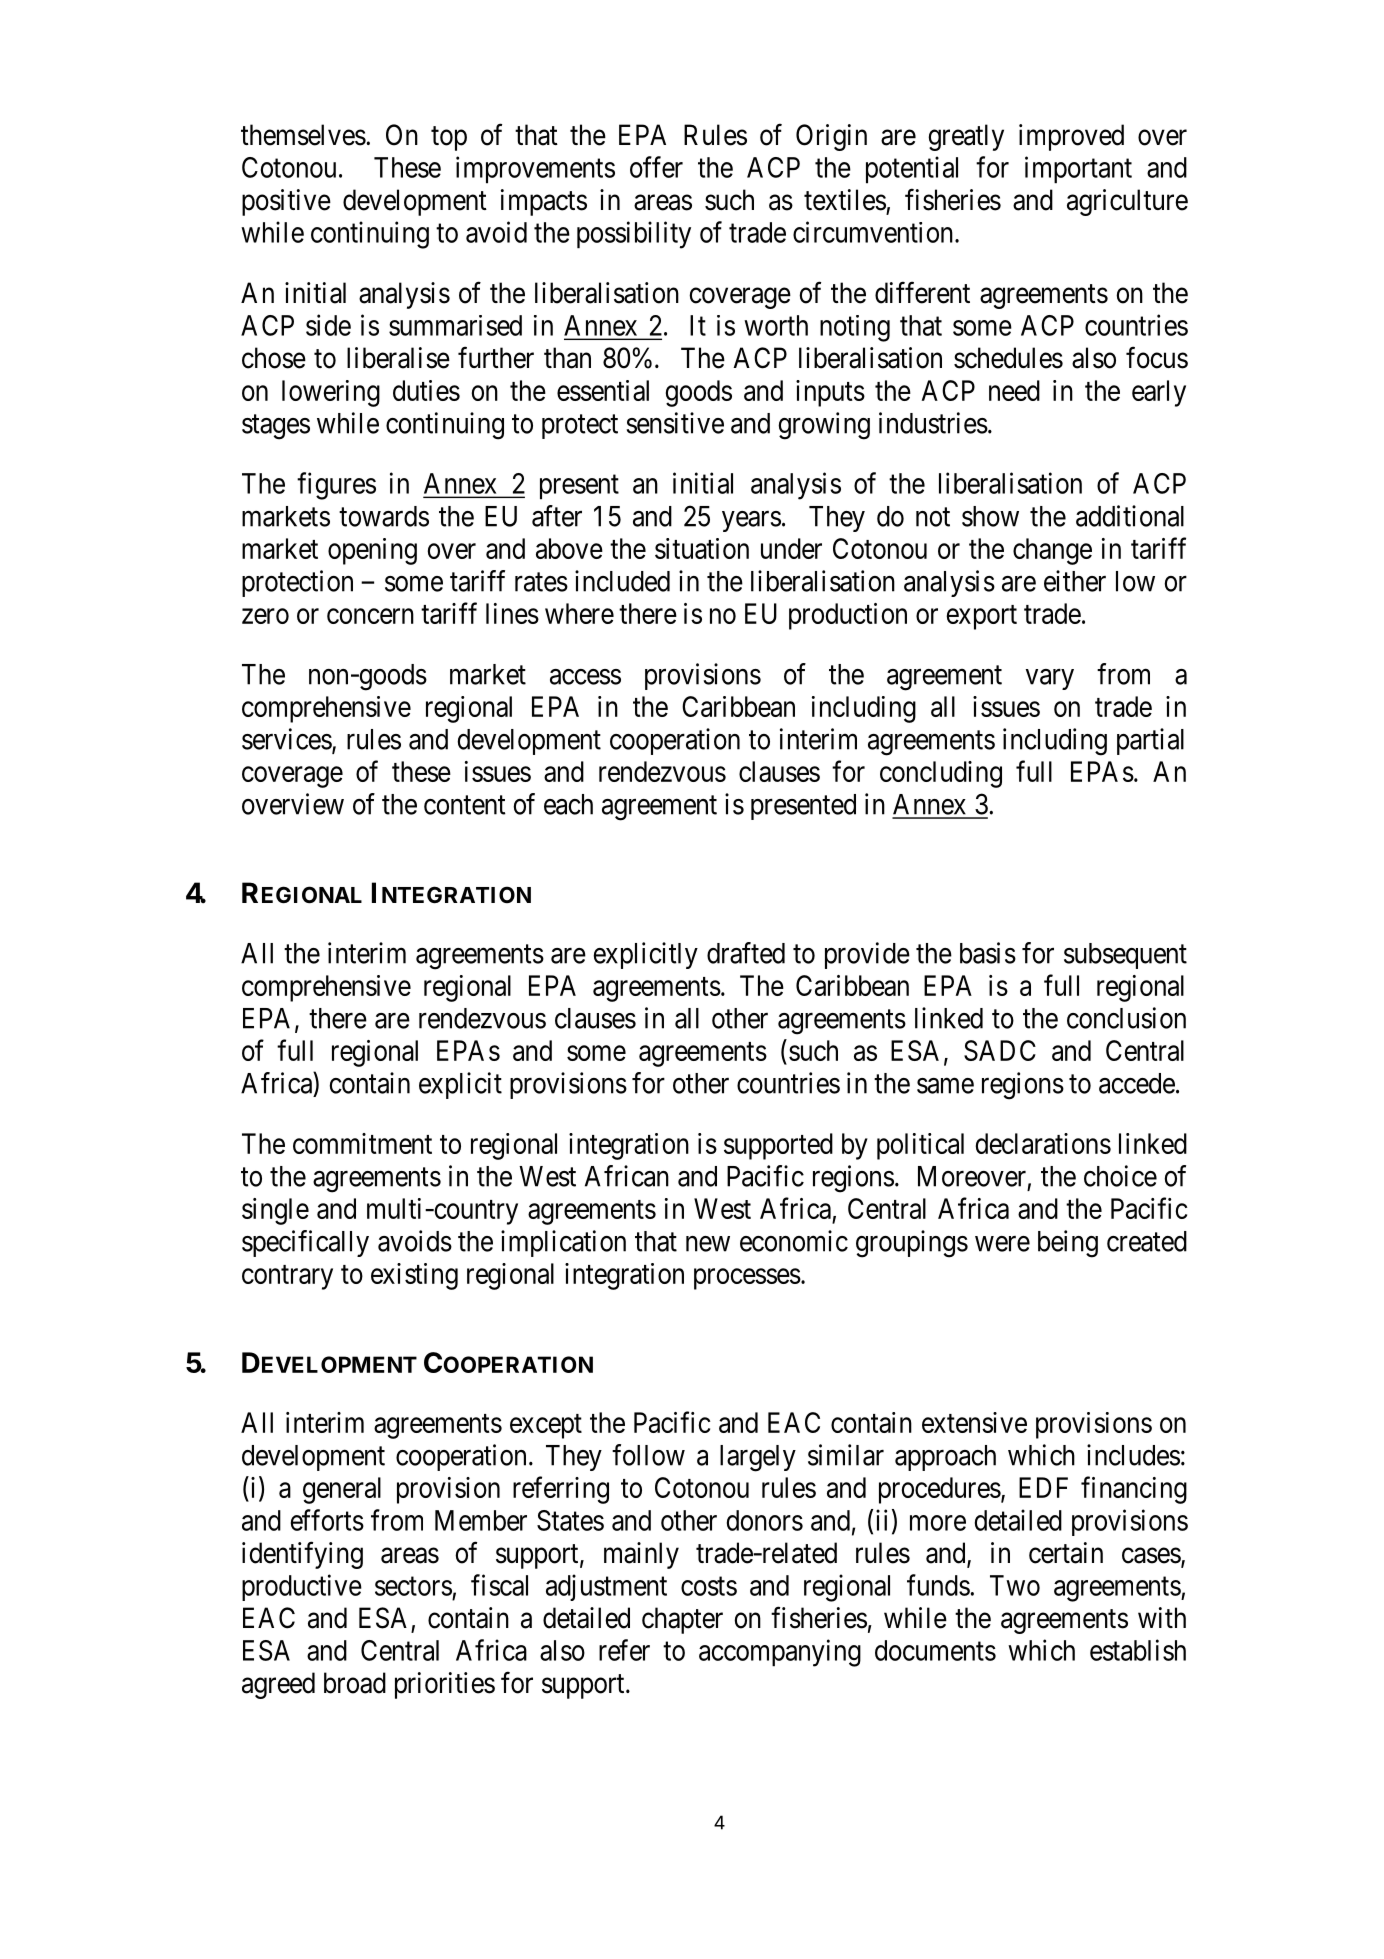 This document has width=1384, height=1959. What do you see at coordinates (656, 167) in the document?
I see `offer` at bounding box center [656, 167].
